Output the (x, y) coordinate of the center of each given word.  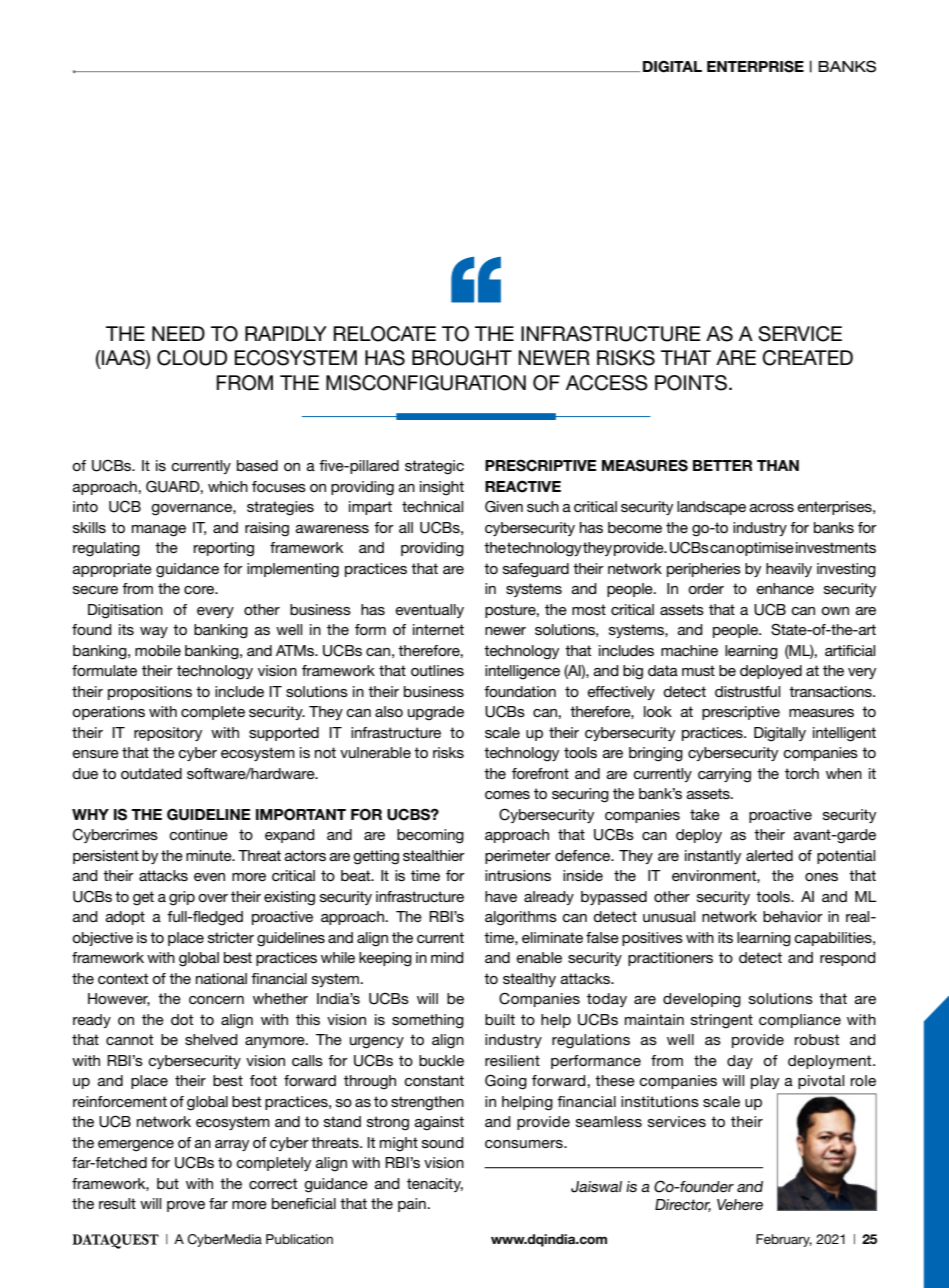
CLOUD (192, 358)
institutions (660, 1101)
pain (412, 1205)
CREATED (807, 358)
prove (186, 1206)
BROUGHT (462, 358)
